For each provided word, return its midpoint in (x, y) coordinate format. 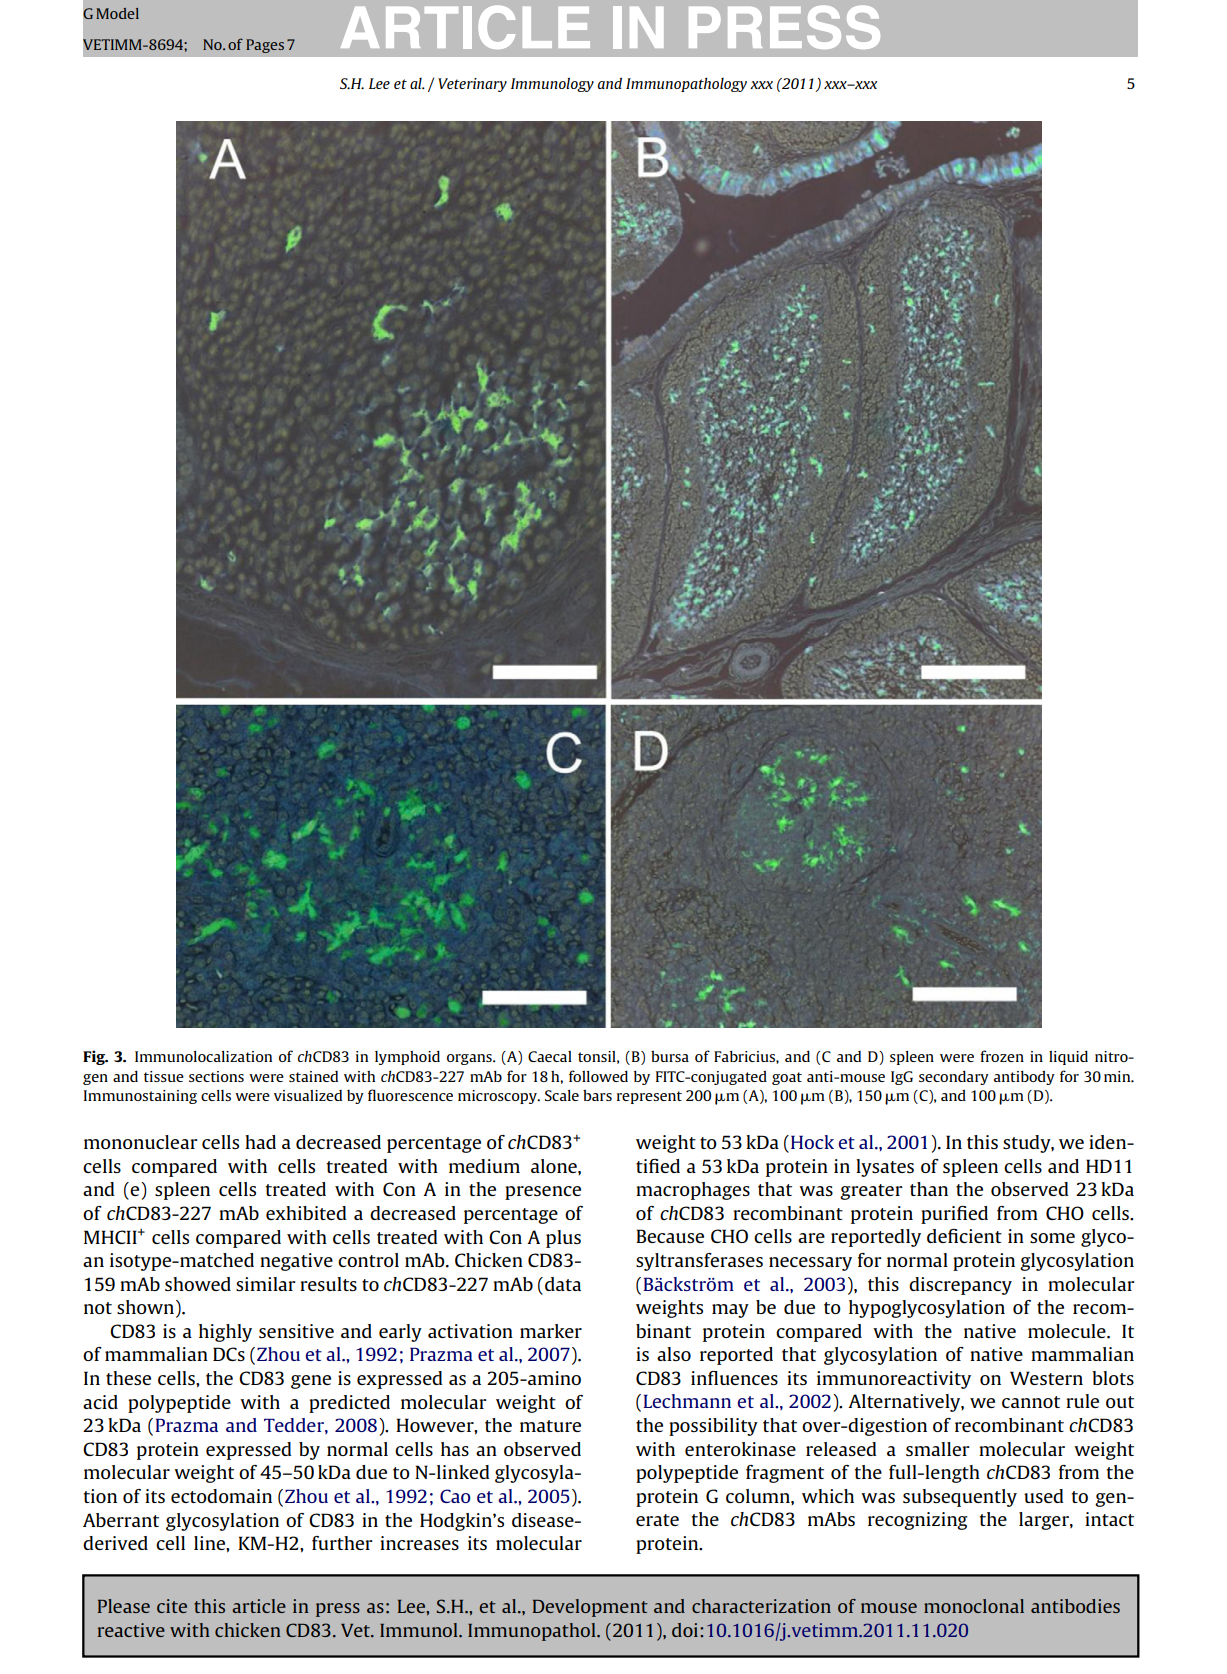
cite (172, 1606)
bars (597, 1095)
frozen (1002, 1056)
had (260, 1142)
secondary (954, 1077)
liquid (1068, 1057)
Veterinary (472, 85)
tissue (164, 1076)
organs (470, 1059)
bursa (670, 1056)
